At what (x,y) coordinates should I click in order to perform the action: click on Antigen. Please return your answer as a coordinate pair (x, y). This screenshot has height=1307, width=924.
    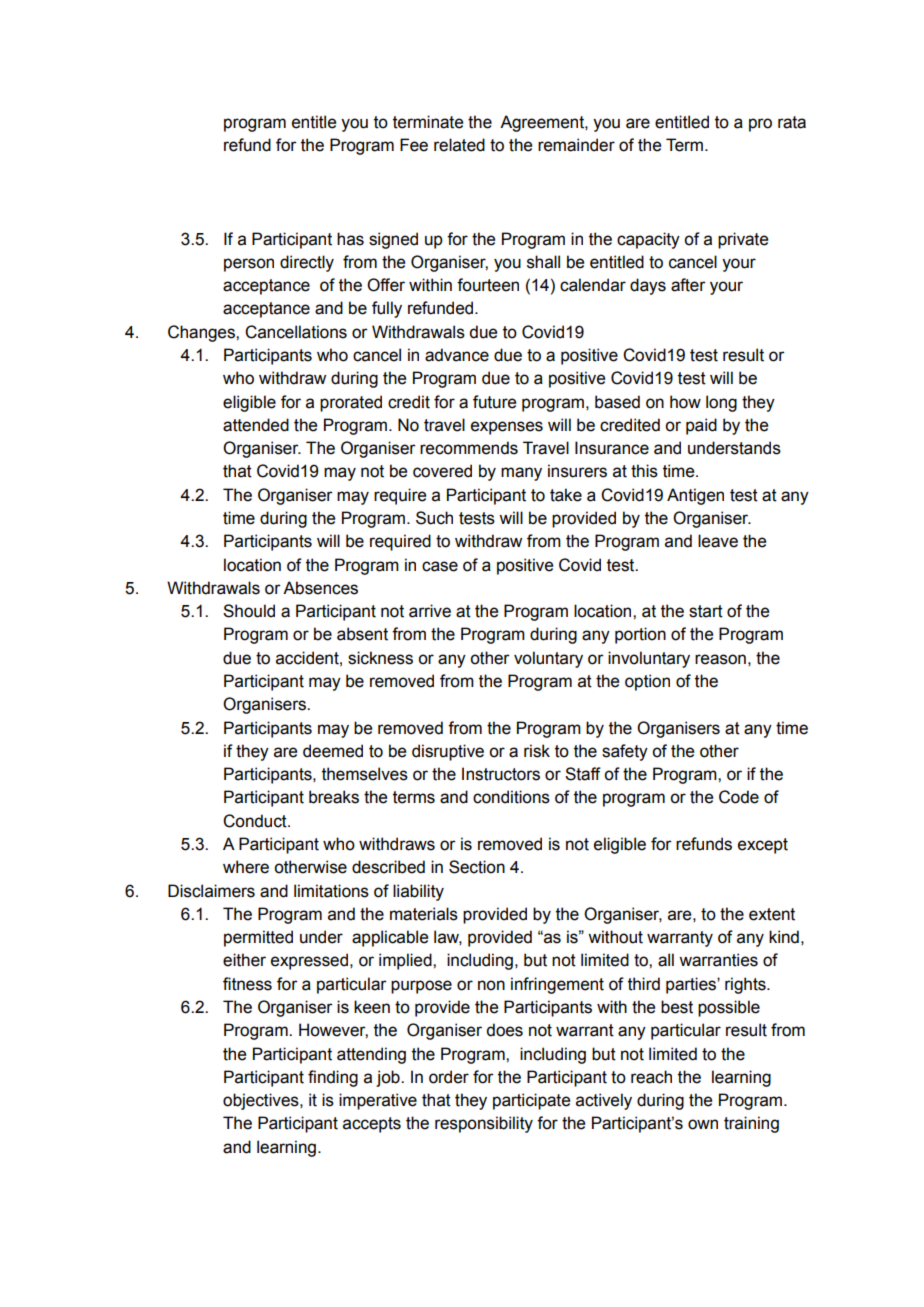
    Looking at the image, I should click on (695, 496).
